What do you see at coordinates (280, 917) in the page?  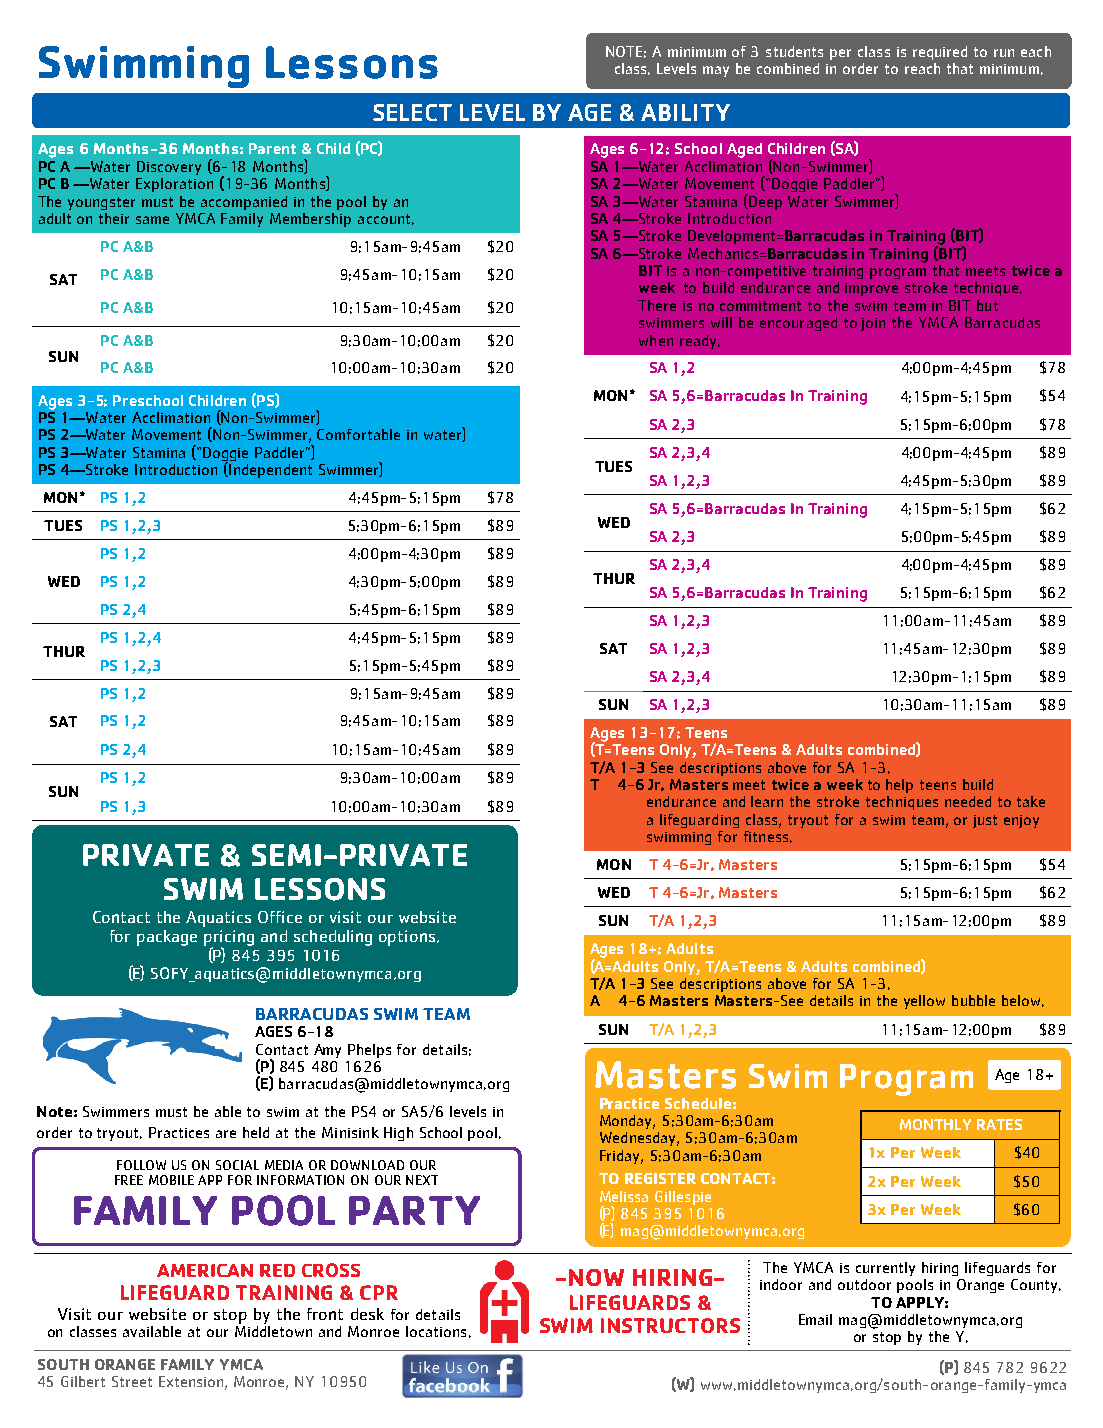 I see `Office` at bounding box center [280, 917].
